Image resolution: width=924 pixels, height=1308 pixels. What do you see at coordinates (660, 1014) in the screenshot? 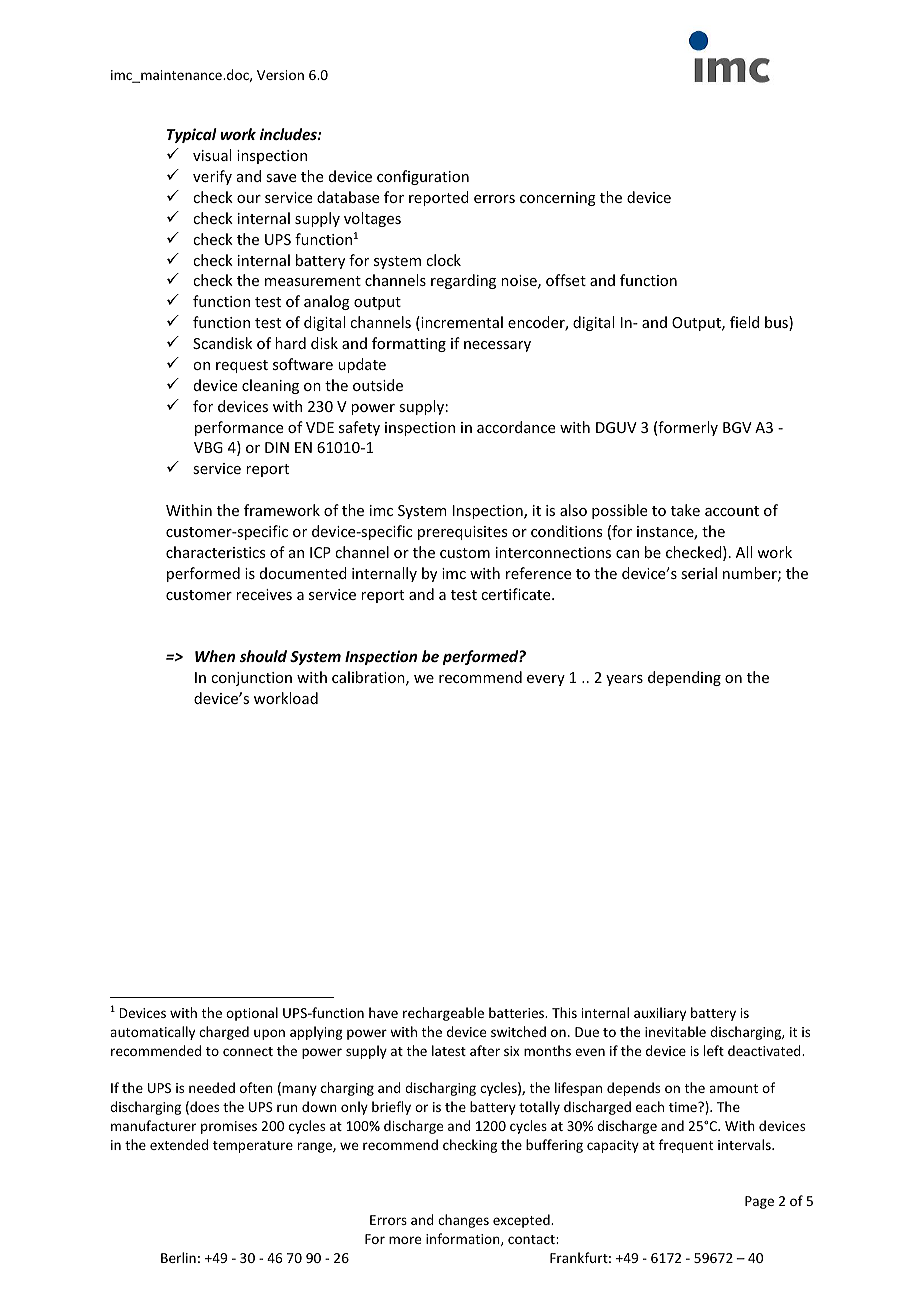
I see `auxiliary` at bounding box center [660, 1014].
